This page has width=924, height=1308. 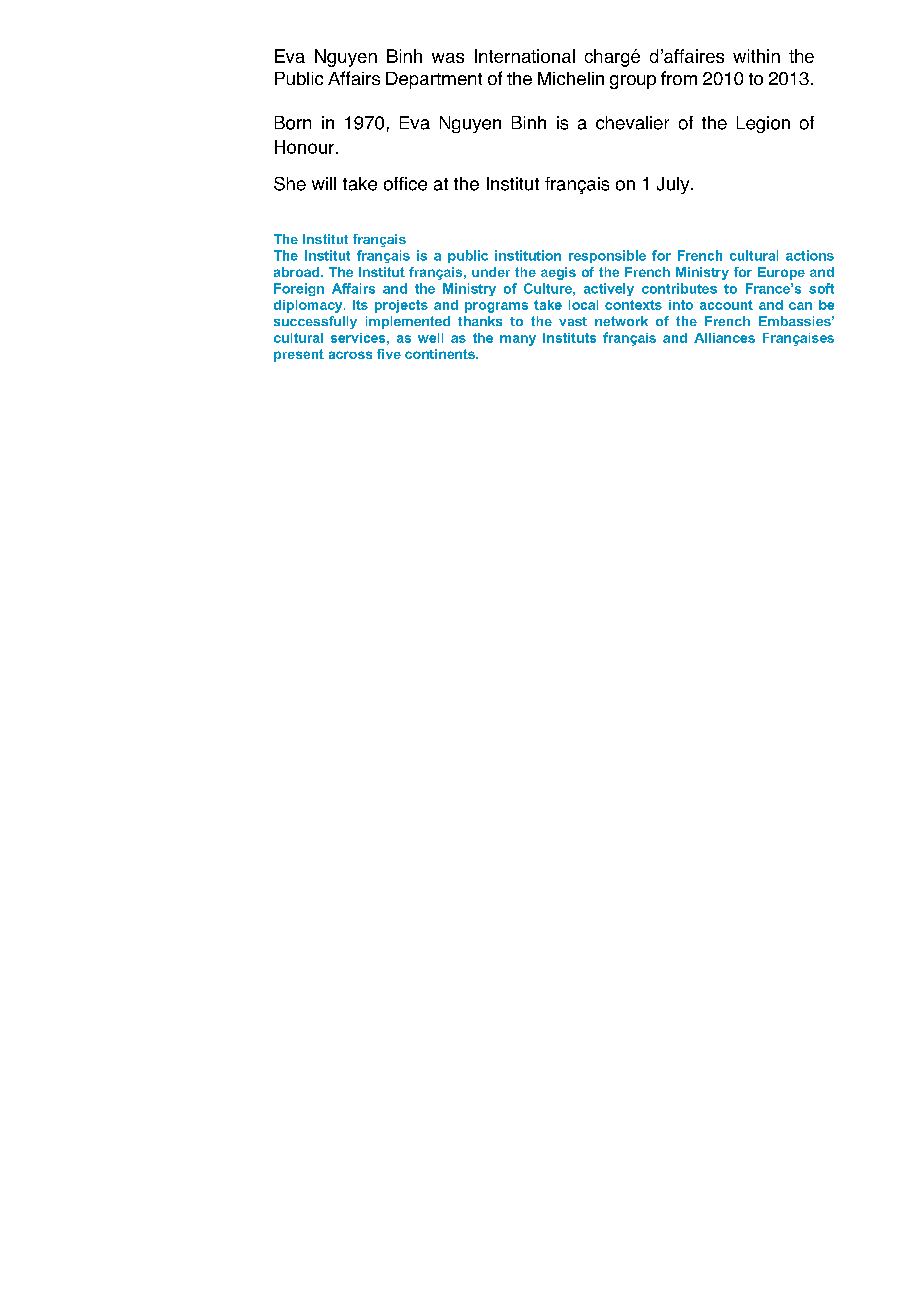 What do you see at coordinates (632, 123) in the page?
I see `chevalier` at bounding box center [632, 123].
